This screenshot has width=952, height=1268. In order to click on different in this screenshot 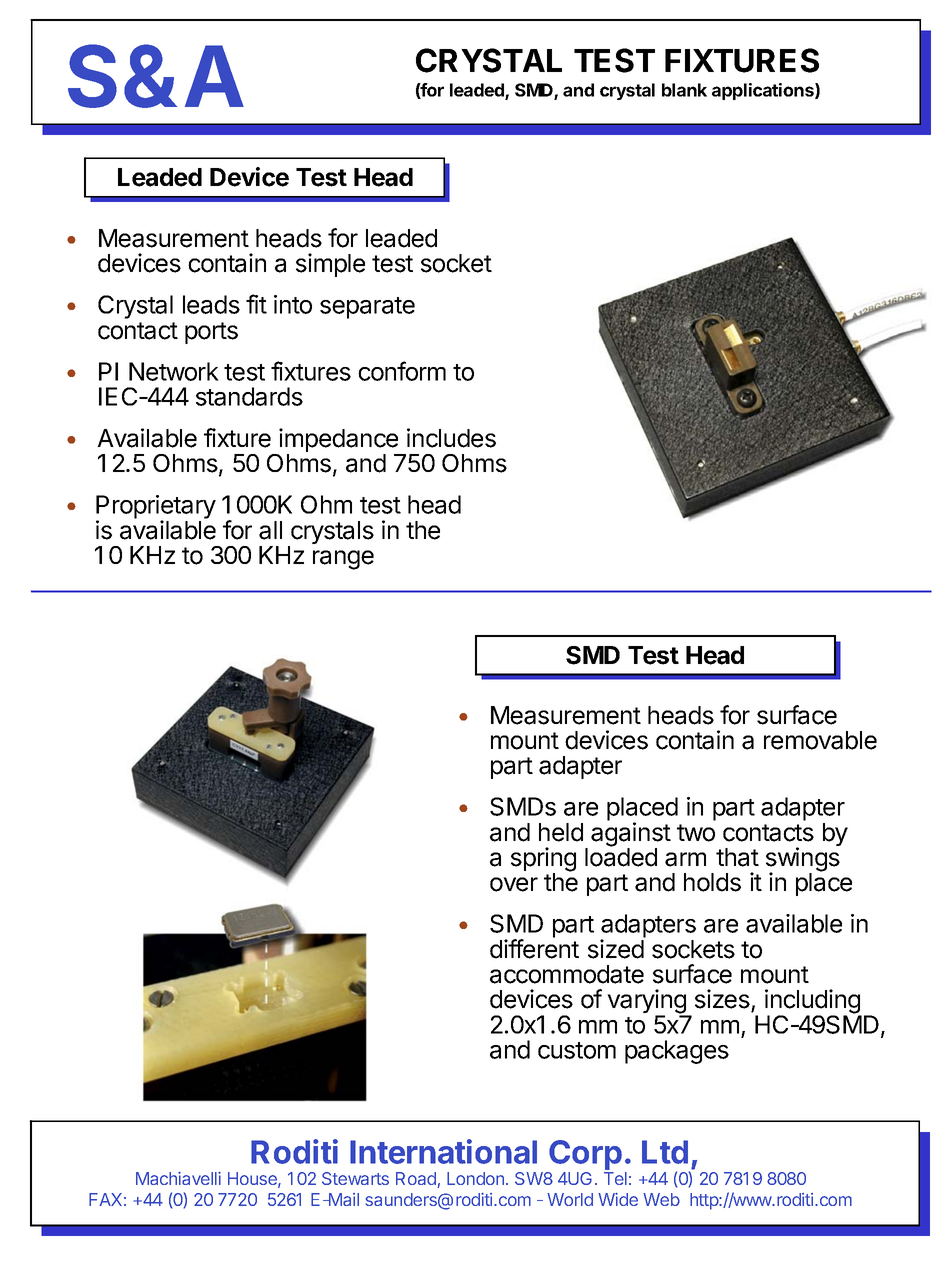, I will do `click(534, 949)`.
